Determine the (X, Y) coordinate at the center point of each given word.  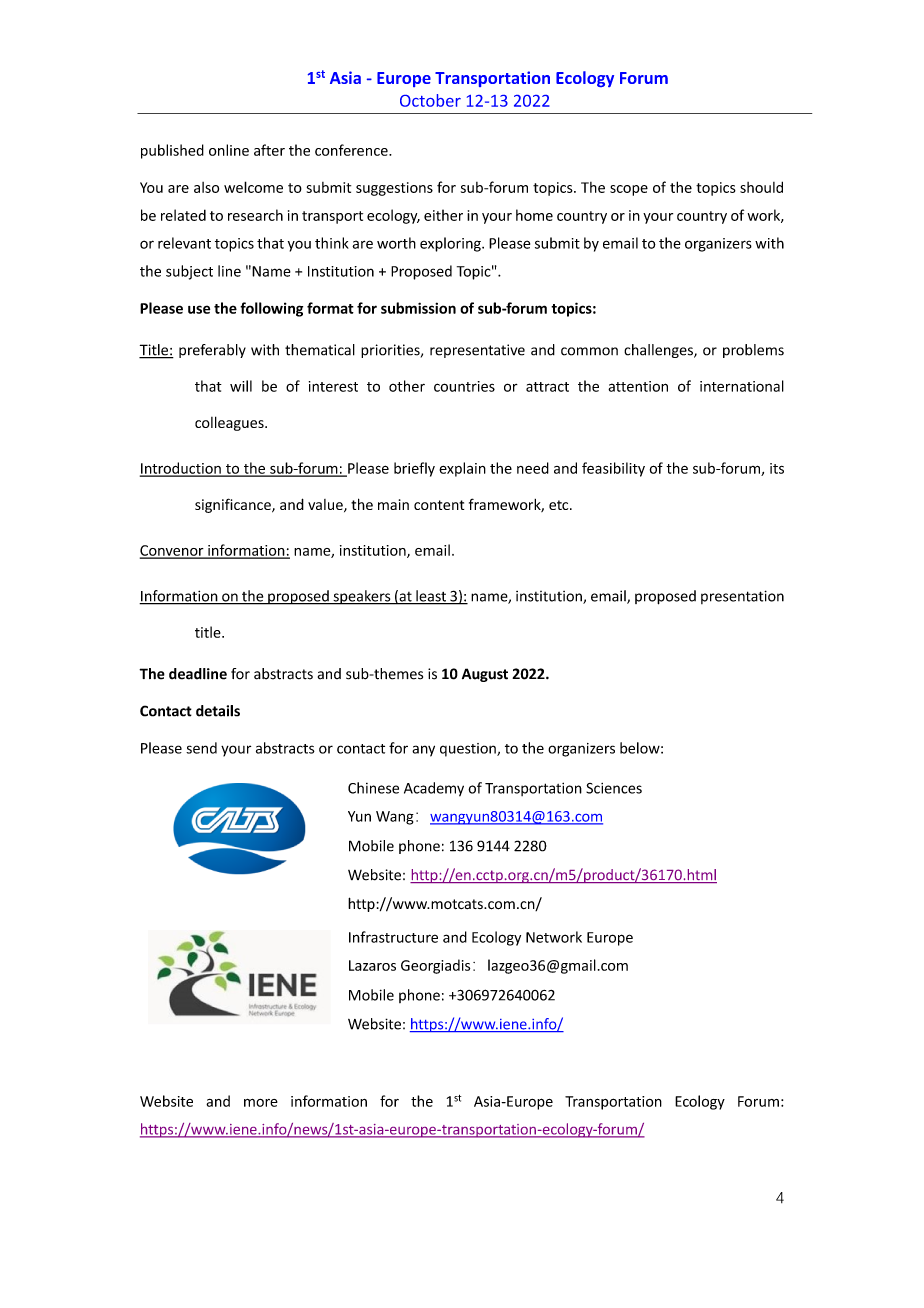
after (269, 150)
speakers (362, 597)
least (431, 597)
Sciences (614, 788)
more (261, 1103)
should (761, 187)
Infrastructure (393, 937)
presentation (742, 597)
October (430, 100)
